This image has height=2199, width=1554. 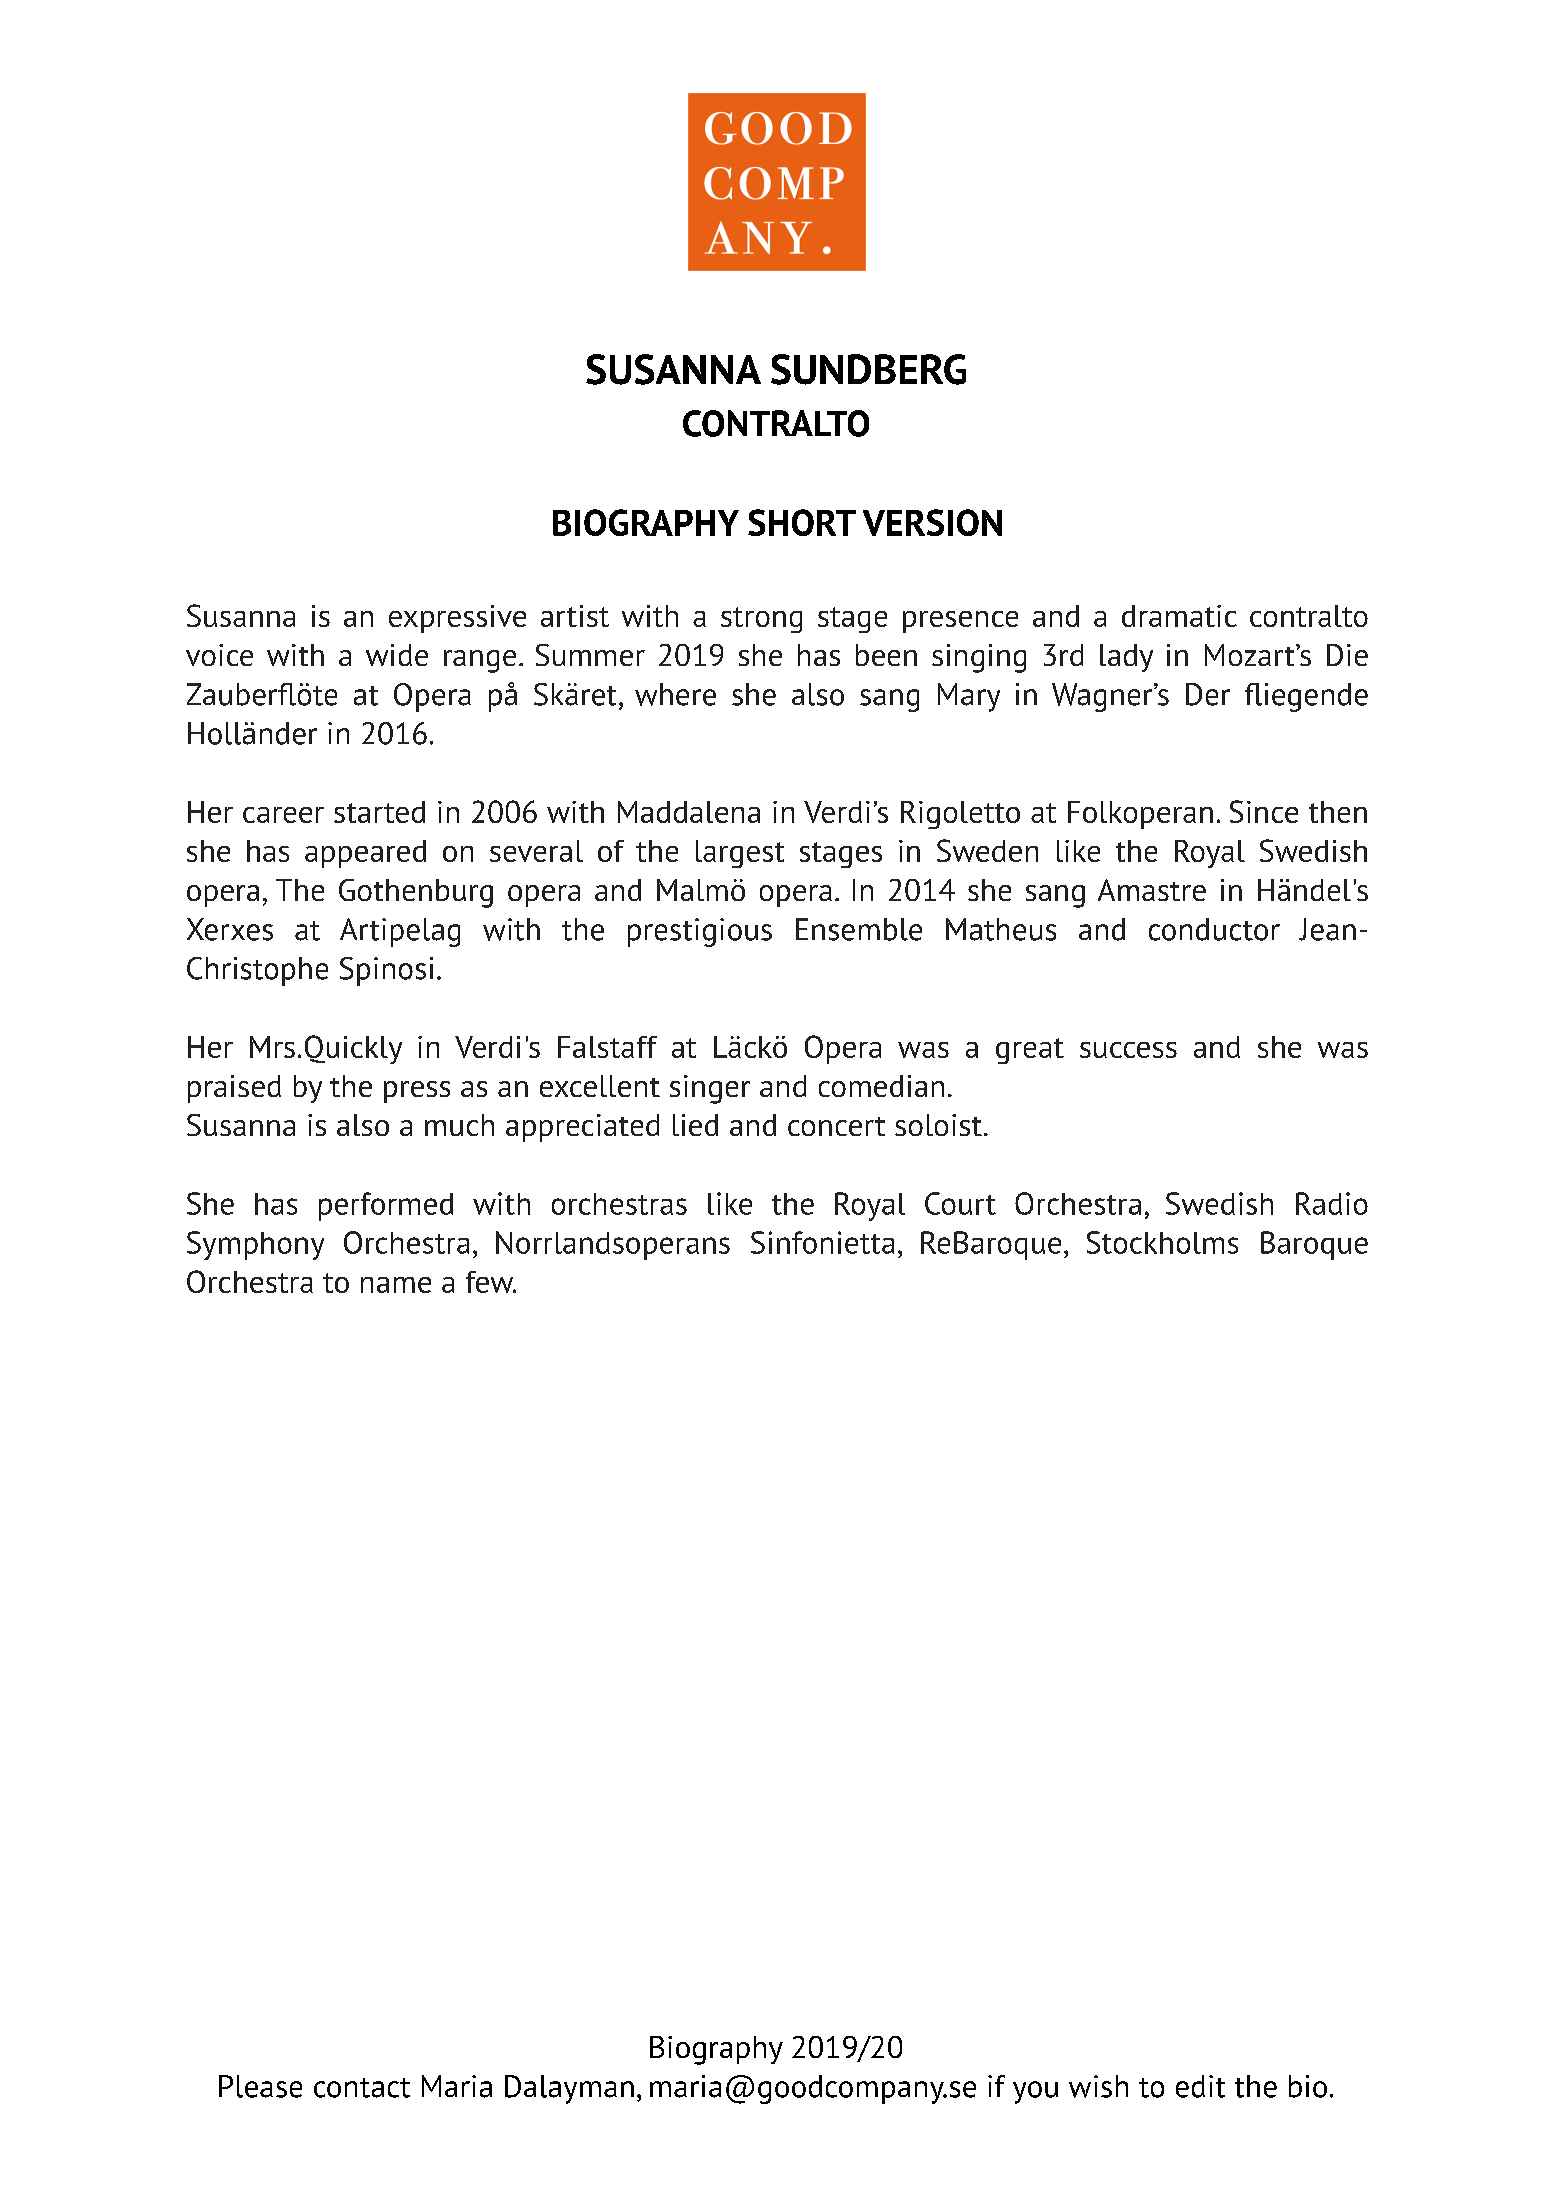 What do you see at coordinates (859, 929) in the image?
I see `Ensemble` at bounding box center [859, 929].
